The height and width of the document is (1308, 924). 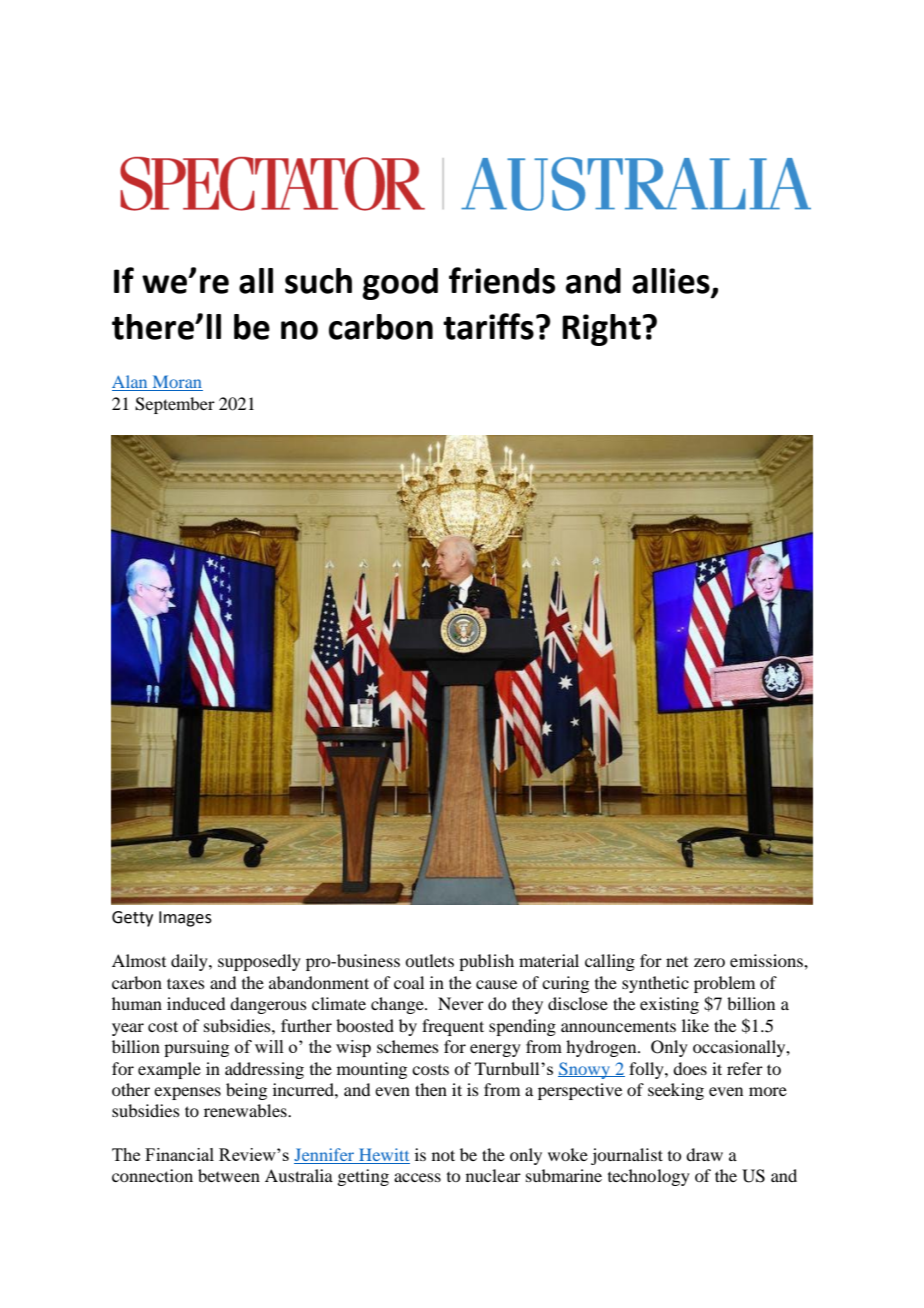 What do you see at coordinates (677, 962) in the document?
I see `net` at bounding box center [677, 962].
